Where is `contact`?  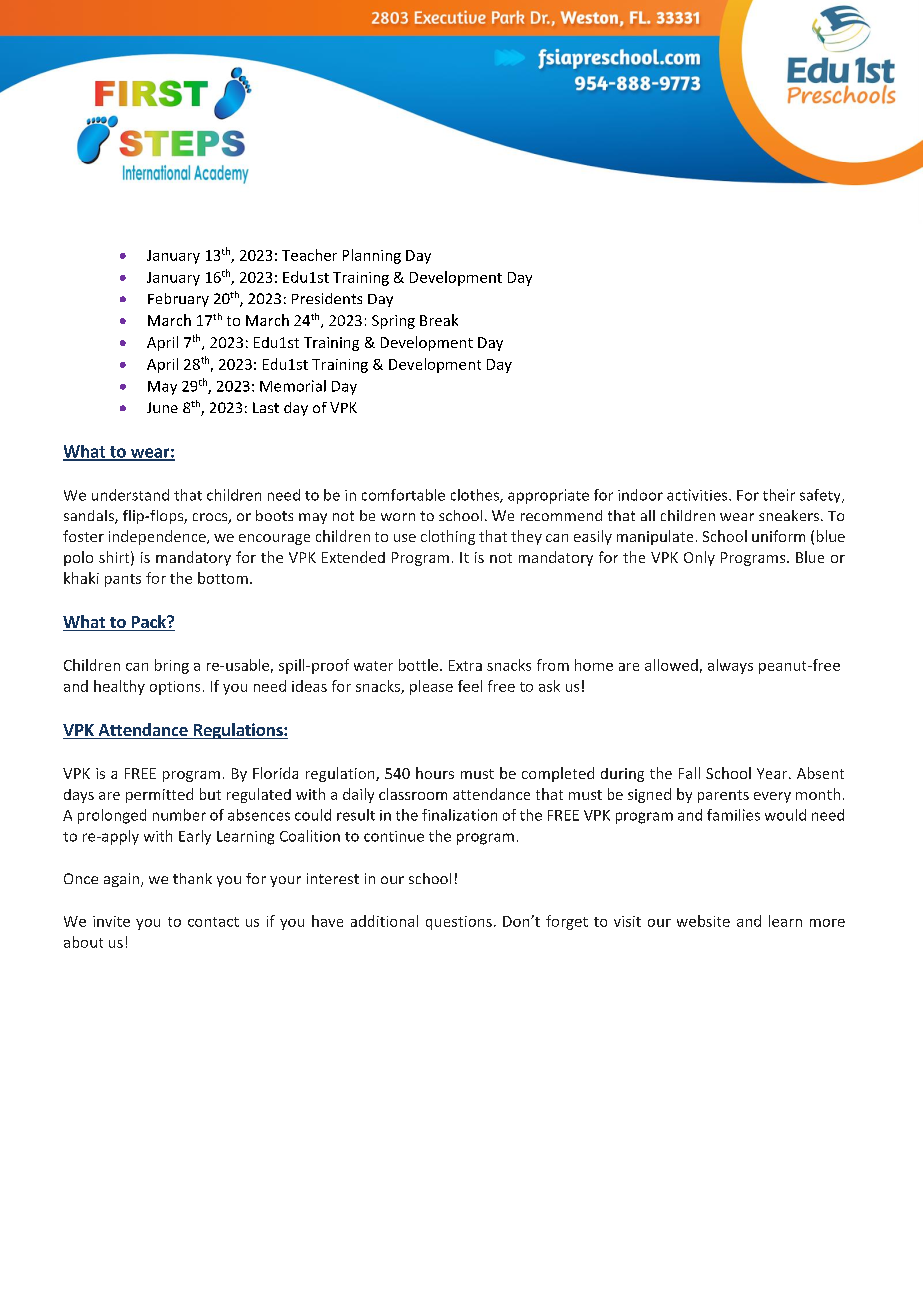
contact is located at coordinates (213, 922).
